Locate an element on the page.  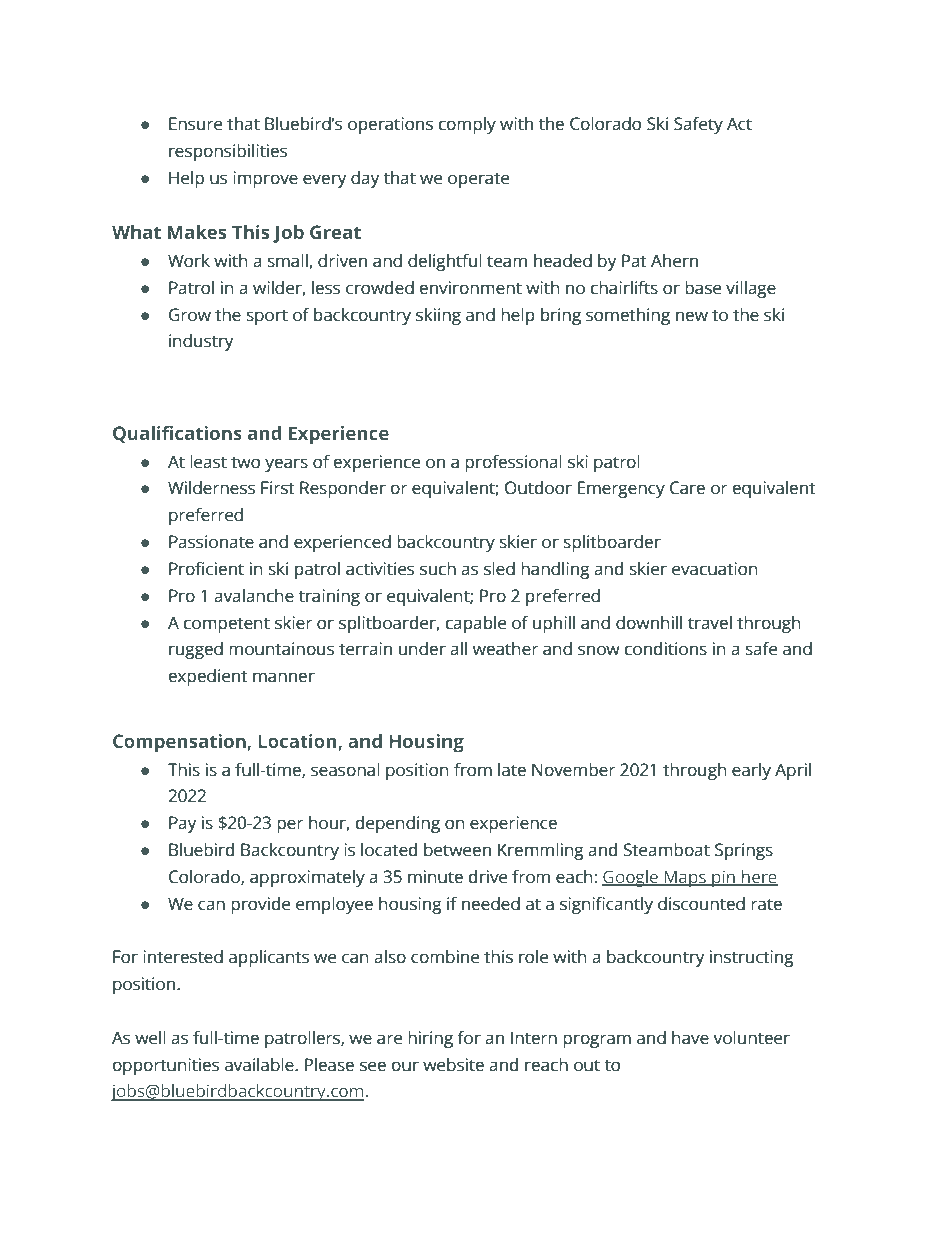
between is located at coordinates (457, 850).
